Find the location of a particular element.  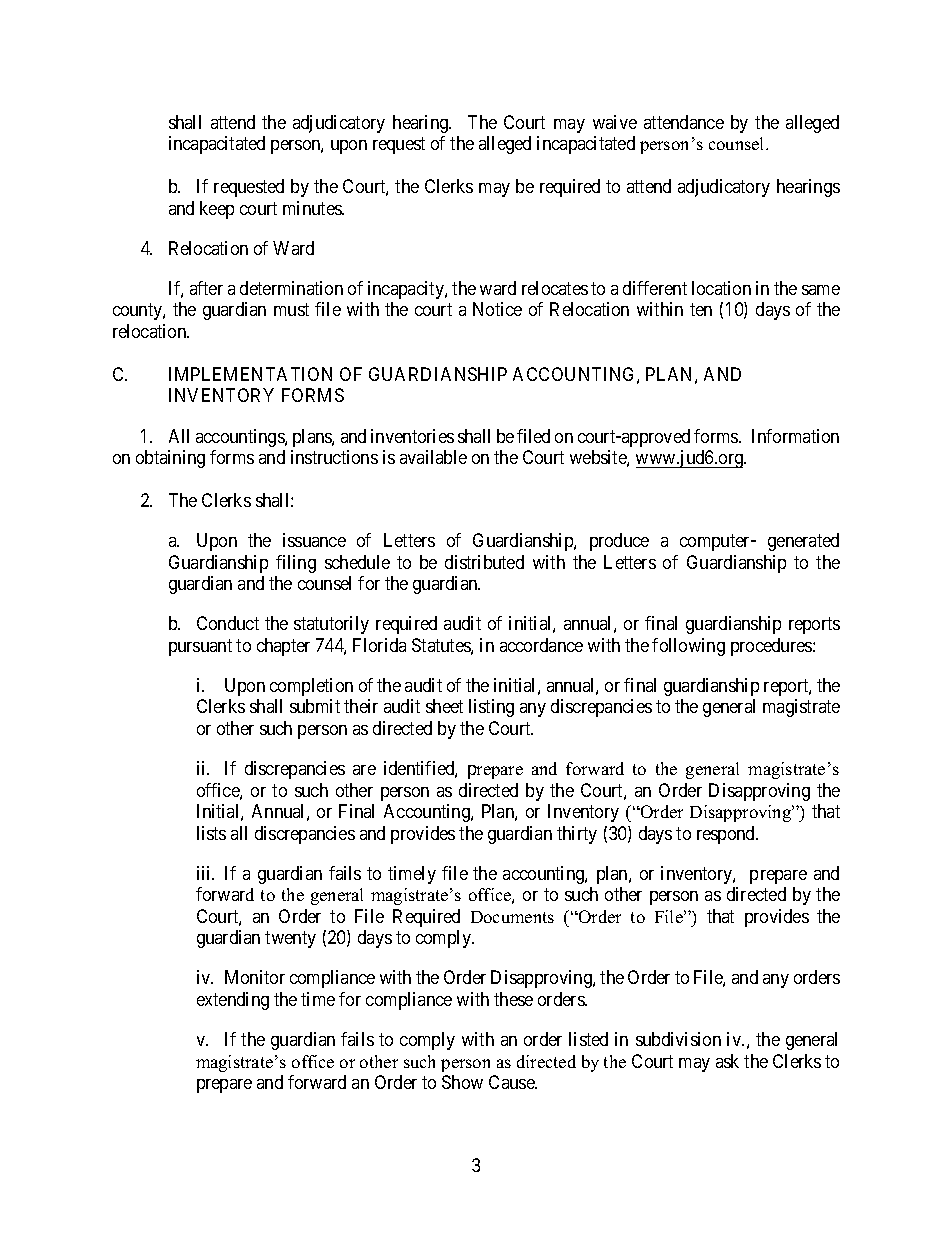

same is located at coordinates (821, 290).
